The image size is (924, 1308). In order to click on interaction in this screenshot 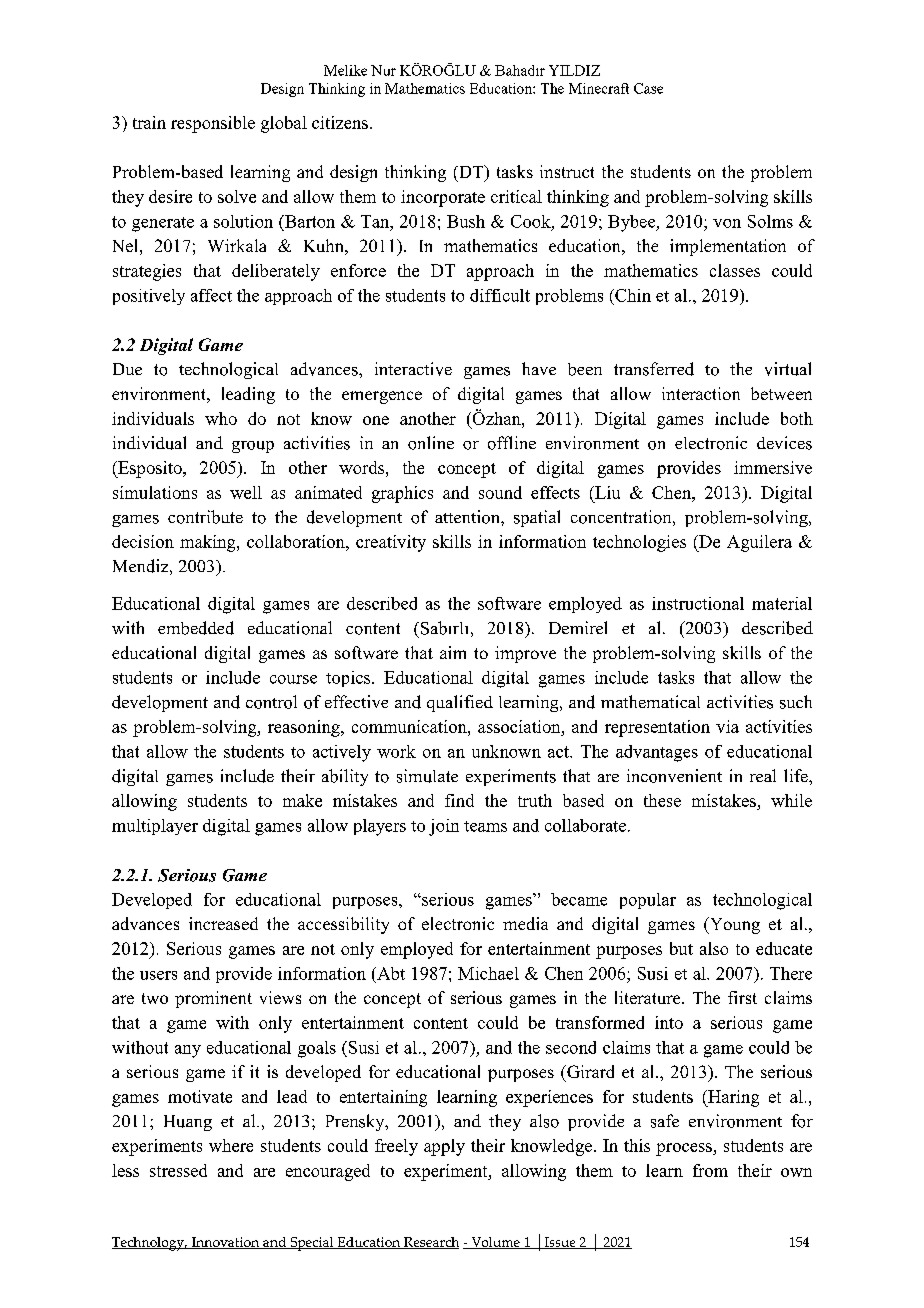, I will do `click(701, 393)`.
